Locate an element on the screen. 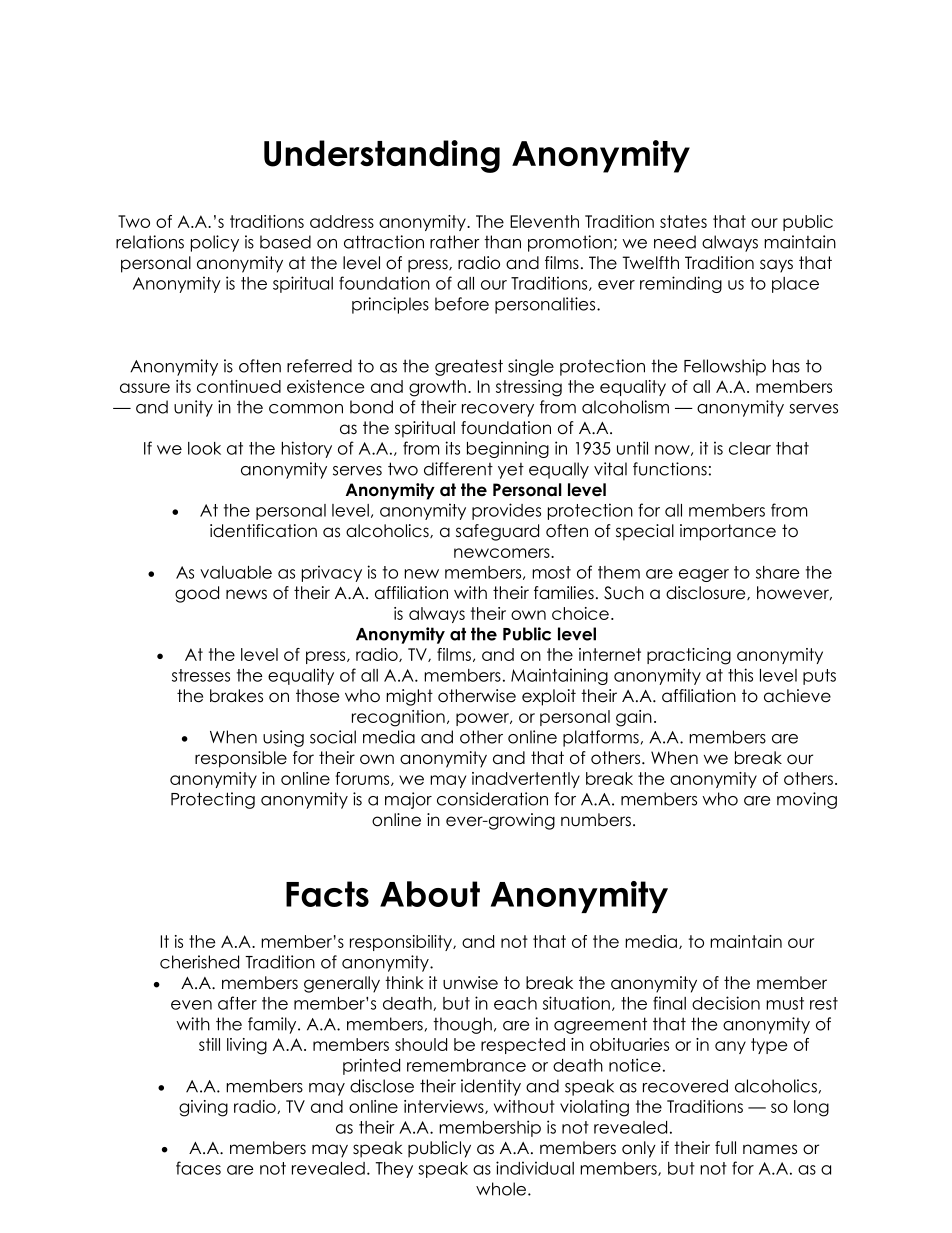  than is located at coordinates (502, 242).
